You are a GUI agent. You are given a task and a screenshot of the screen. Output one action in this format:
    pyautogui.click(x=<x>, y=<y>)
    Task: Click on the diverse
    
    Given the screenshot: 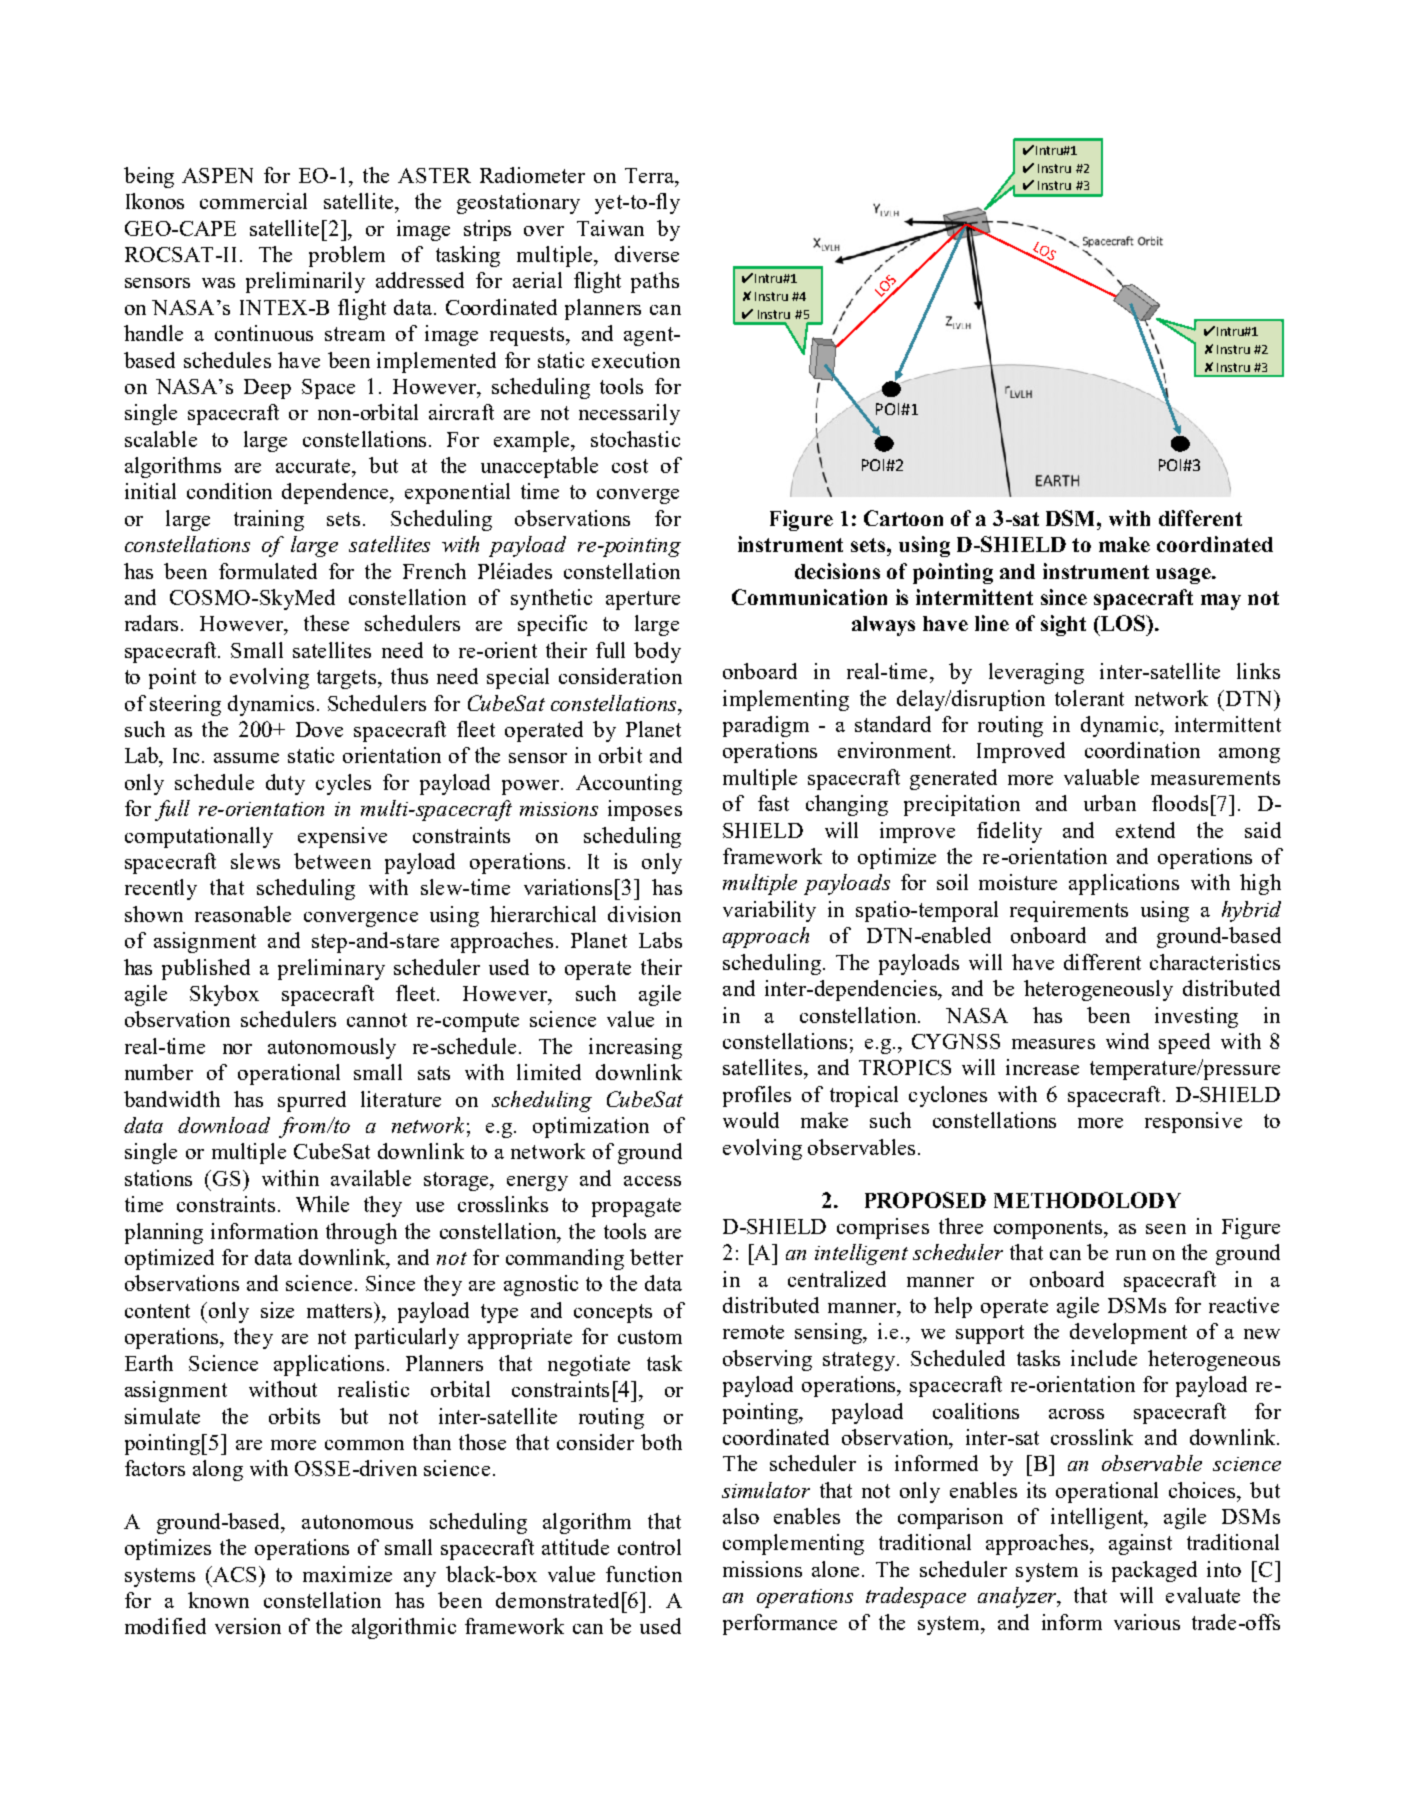 What is the action you would take?
    pyautogui.click(x=647, y=254)
